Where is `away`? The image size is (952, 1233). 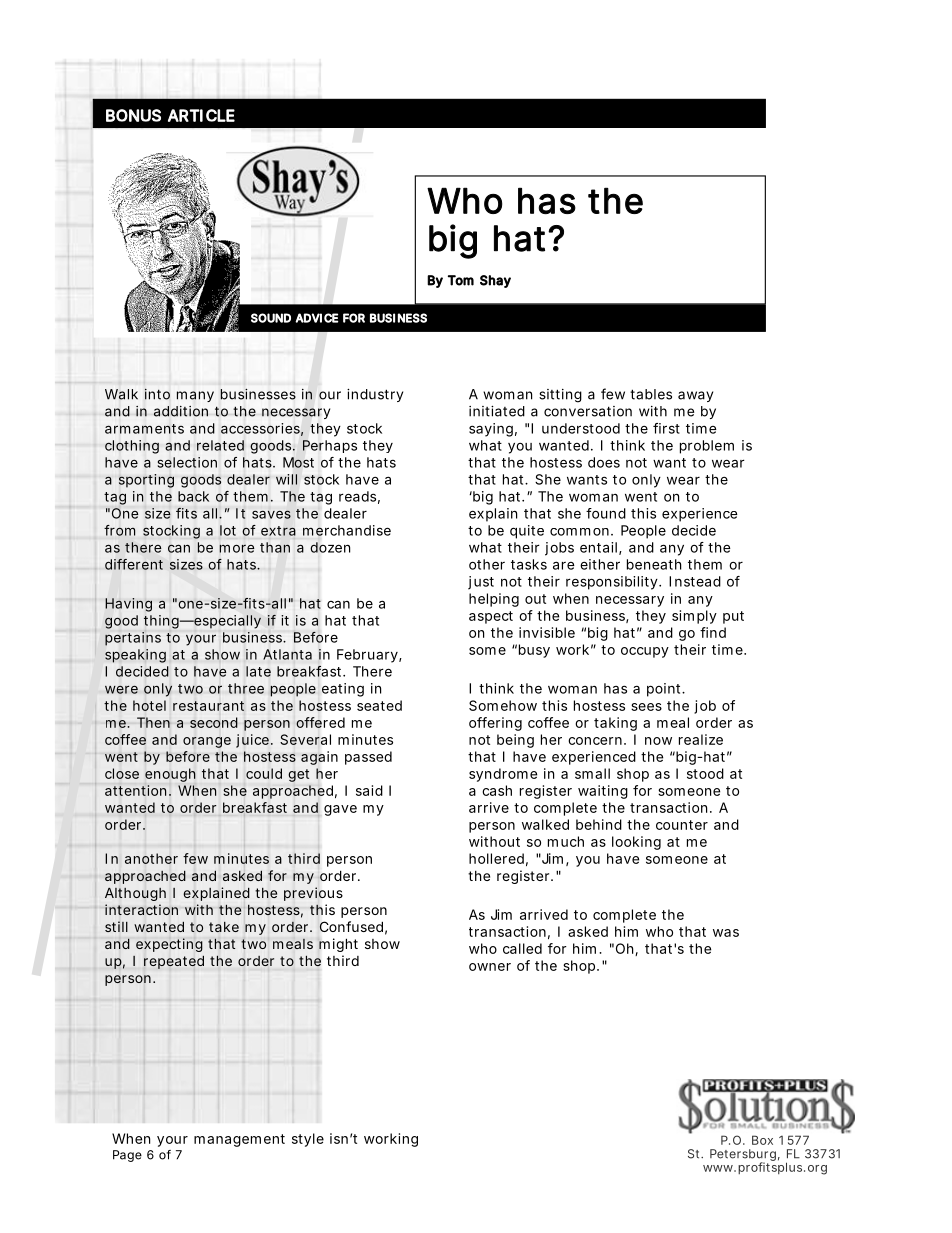 away is located at coordinates (695, 396).
